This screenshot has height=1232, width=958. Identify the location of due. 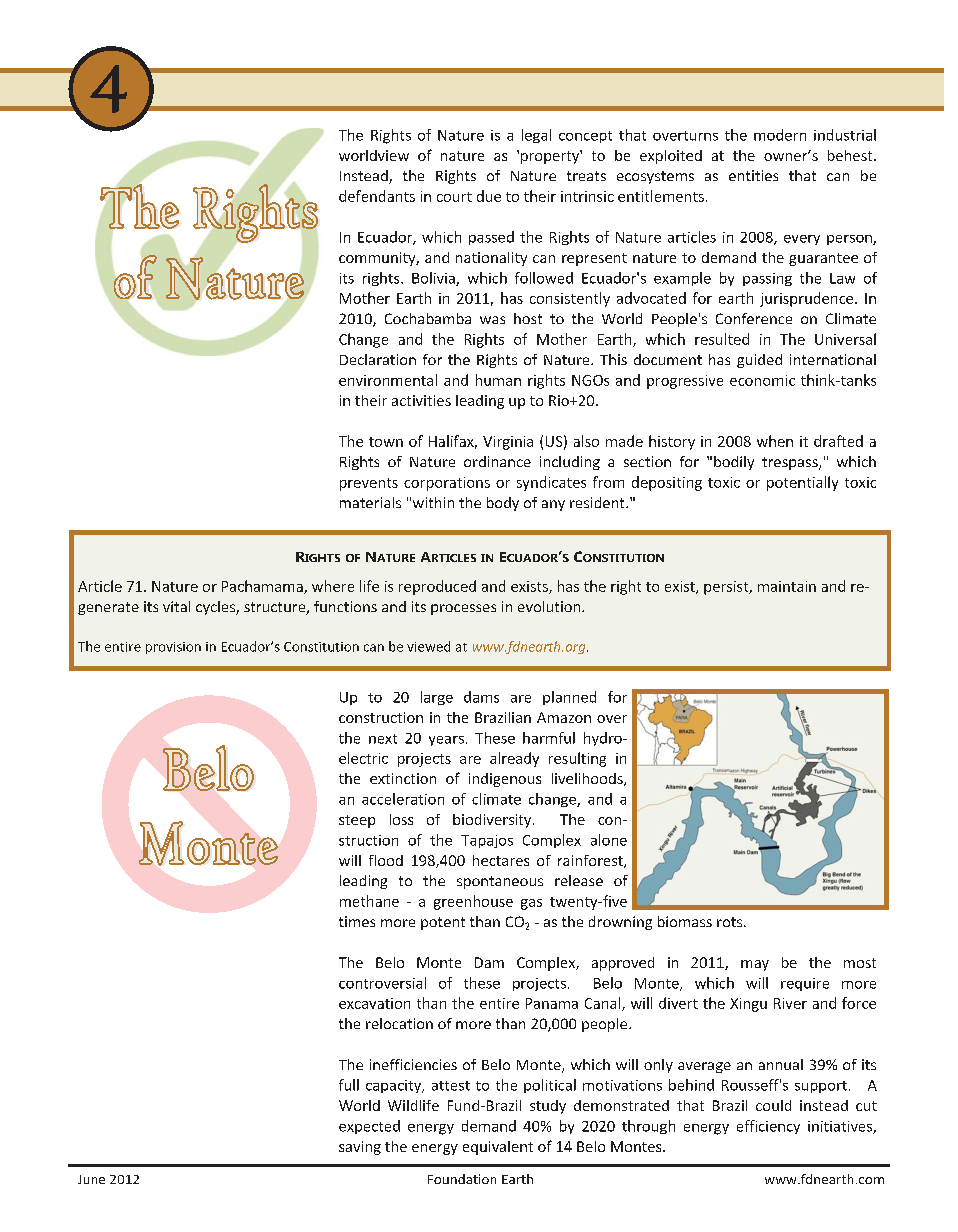
(489, 196).
